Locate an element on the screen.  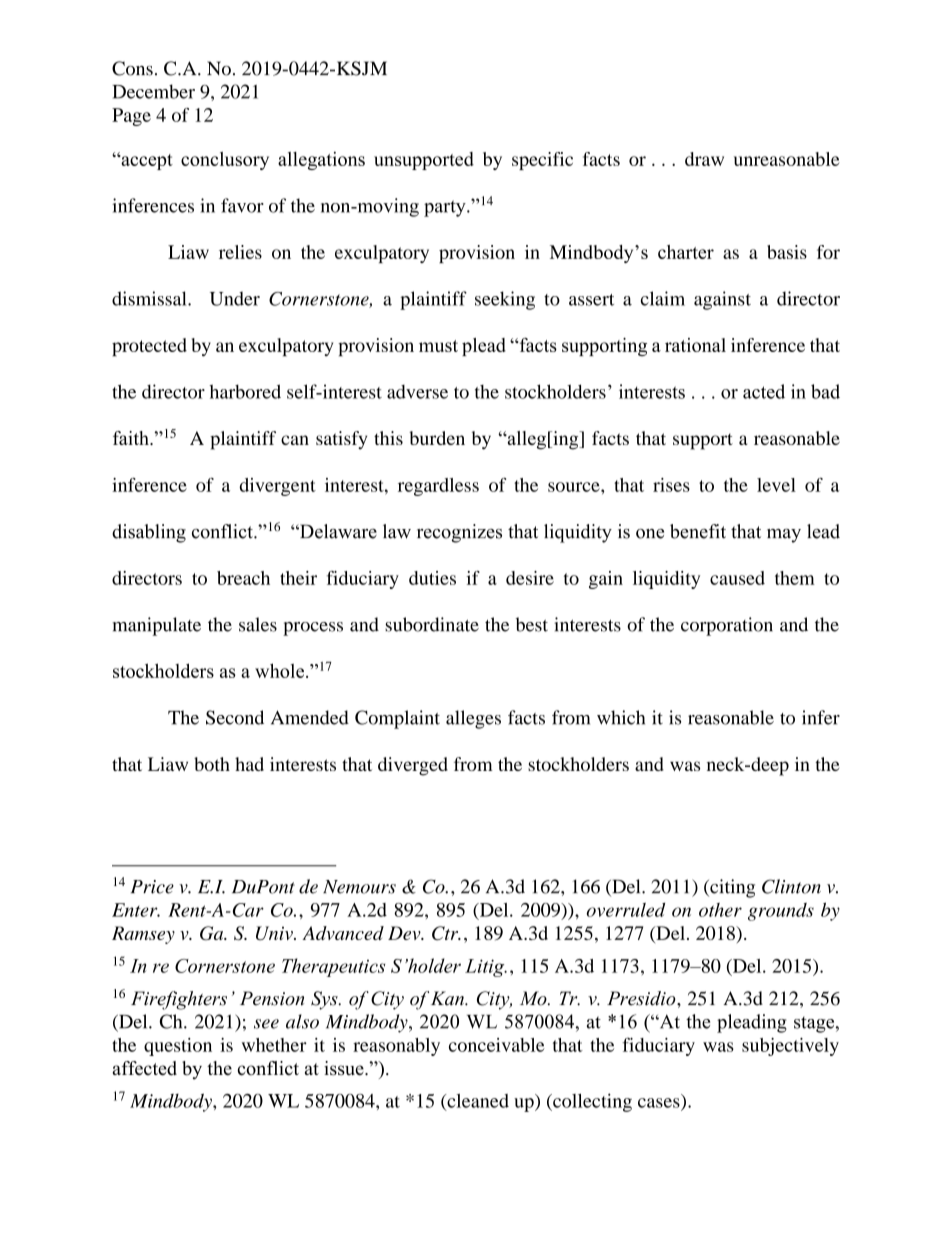
breach is located at coordinates (243, 578).
